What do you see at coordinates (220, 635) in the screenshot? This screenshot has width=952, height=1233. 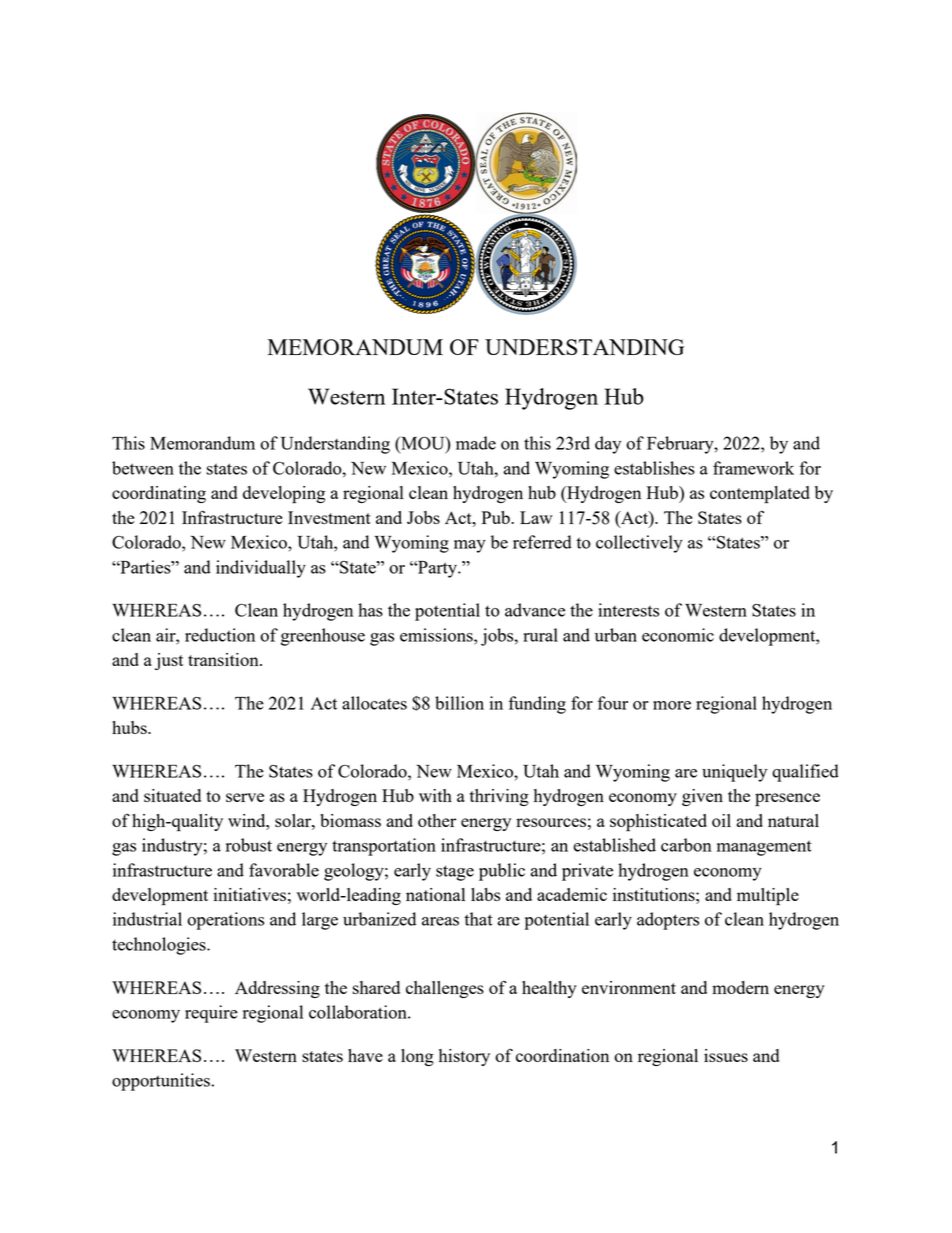 I see `reduction` at bounding box center [220, 635].
